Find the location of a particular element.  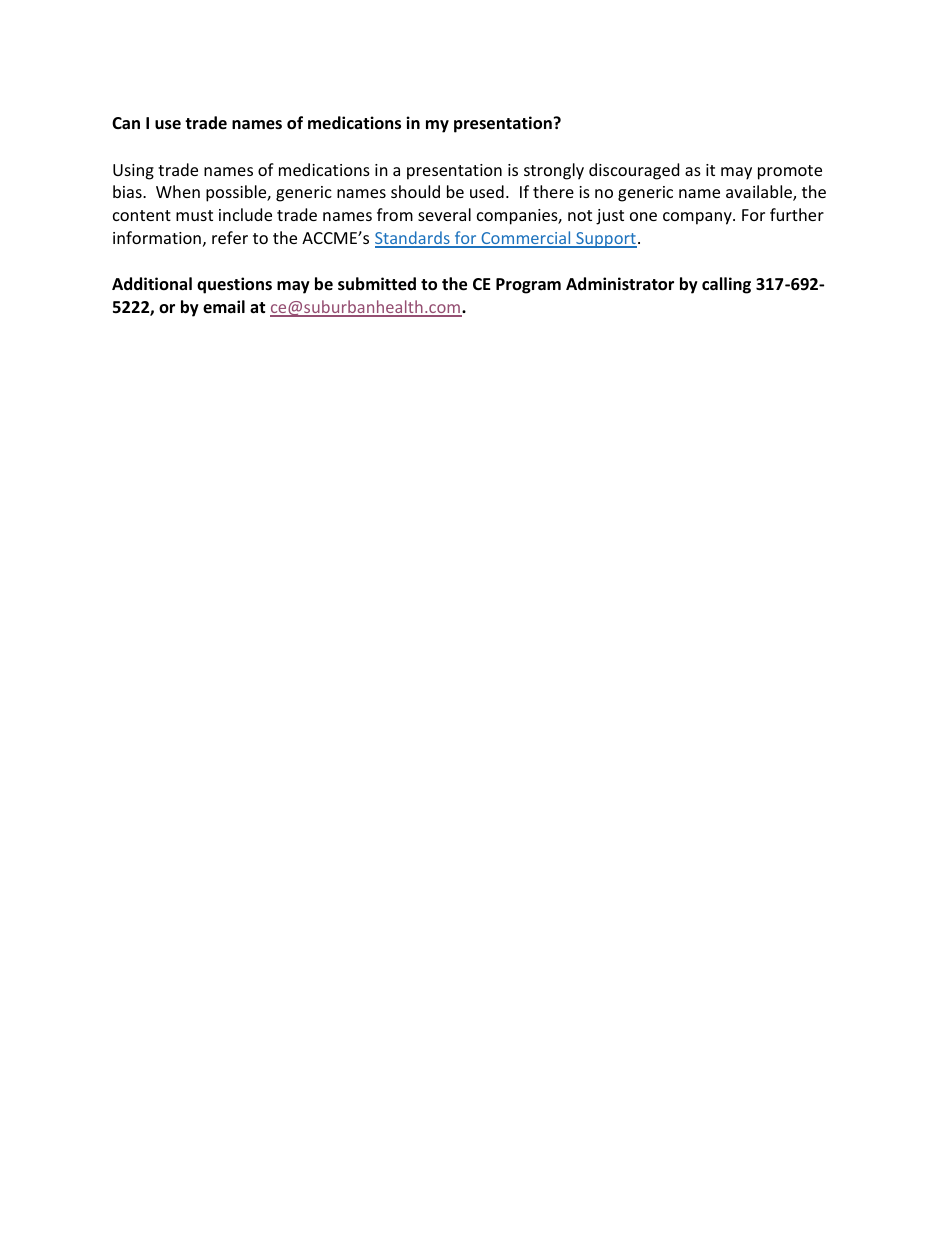

Support is located at coordinates (605, 240).
